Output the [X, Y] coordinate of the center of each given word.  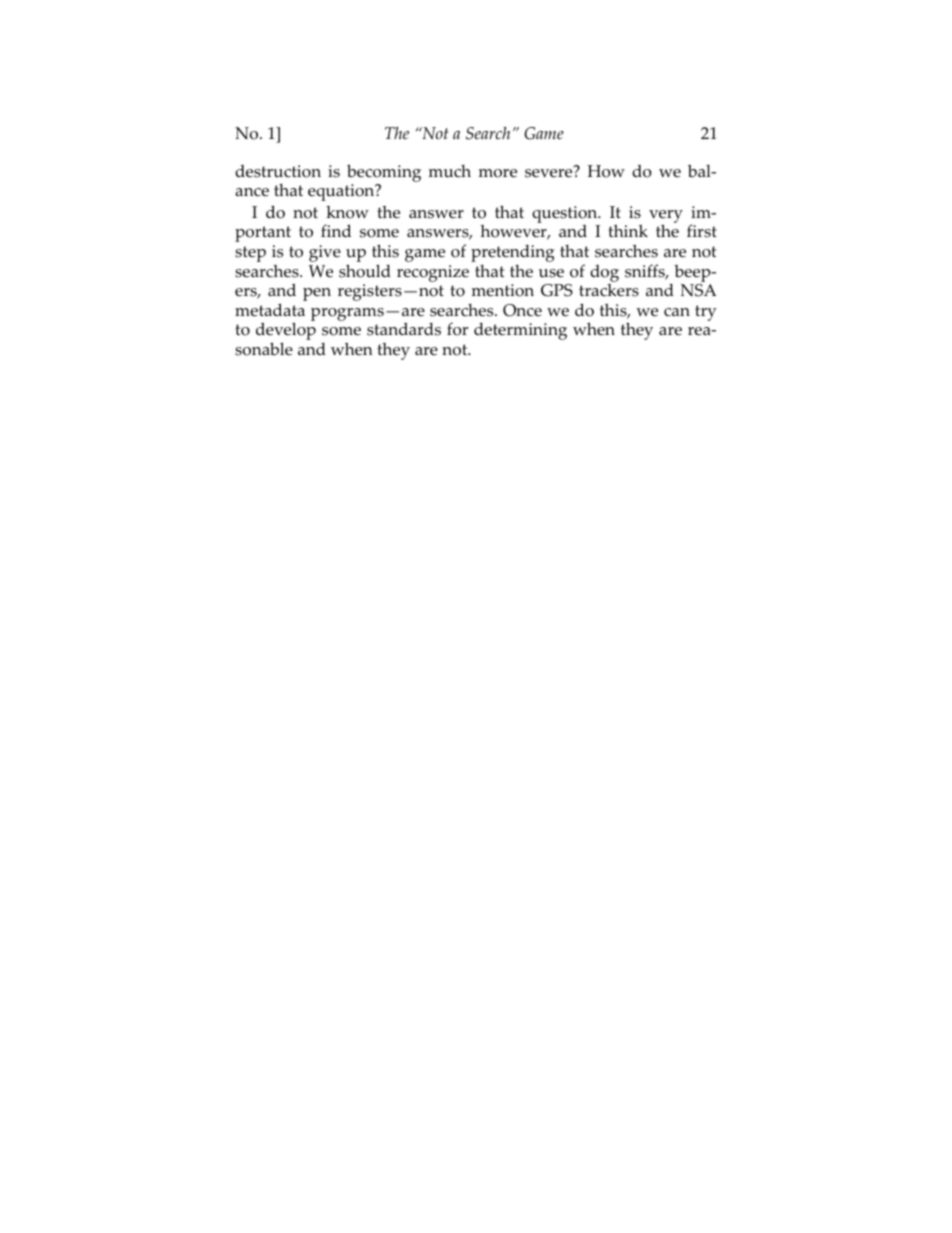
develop [286, 332]
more [498, 173]
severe [550, 172]
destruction [278, 171]
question [566, 214]
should [365, 271]
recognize [433, 273]
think [628, 230]
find [336, 230]
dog [604, 273]
